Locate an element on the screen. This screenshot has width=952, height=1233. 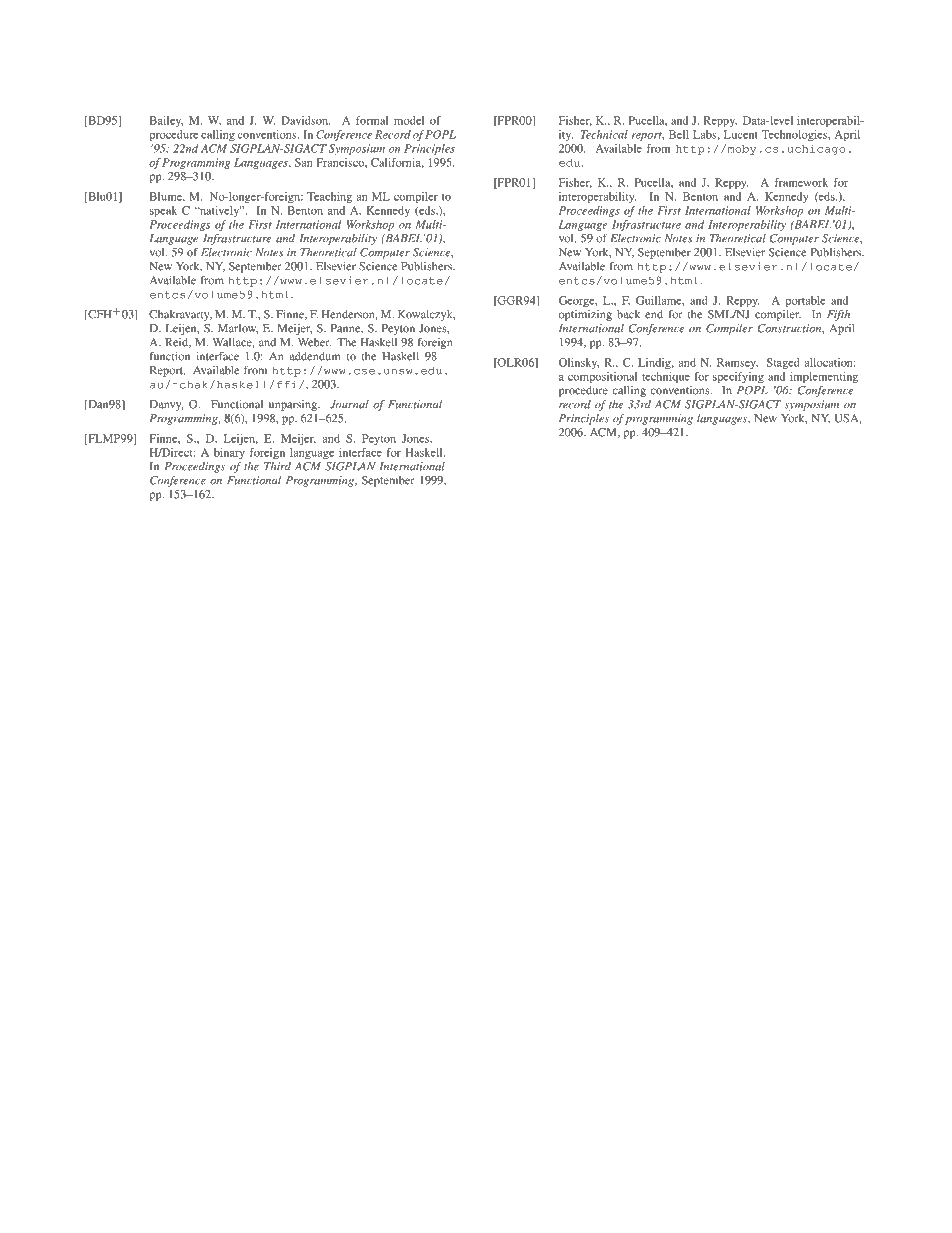
Lucent is located at coordinates (741, 134).
